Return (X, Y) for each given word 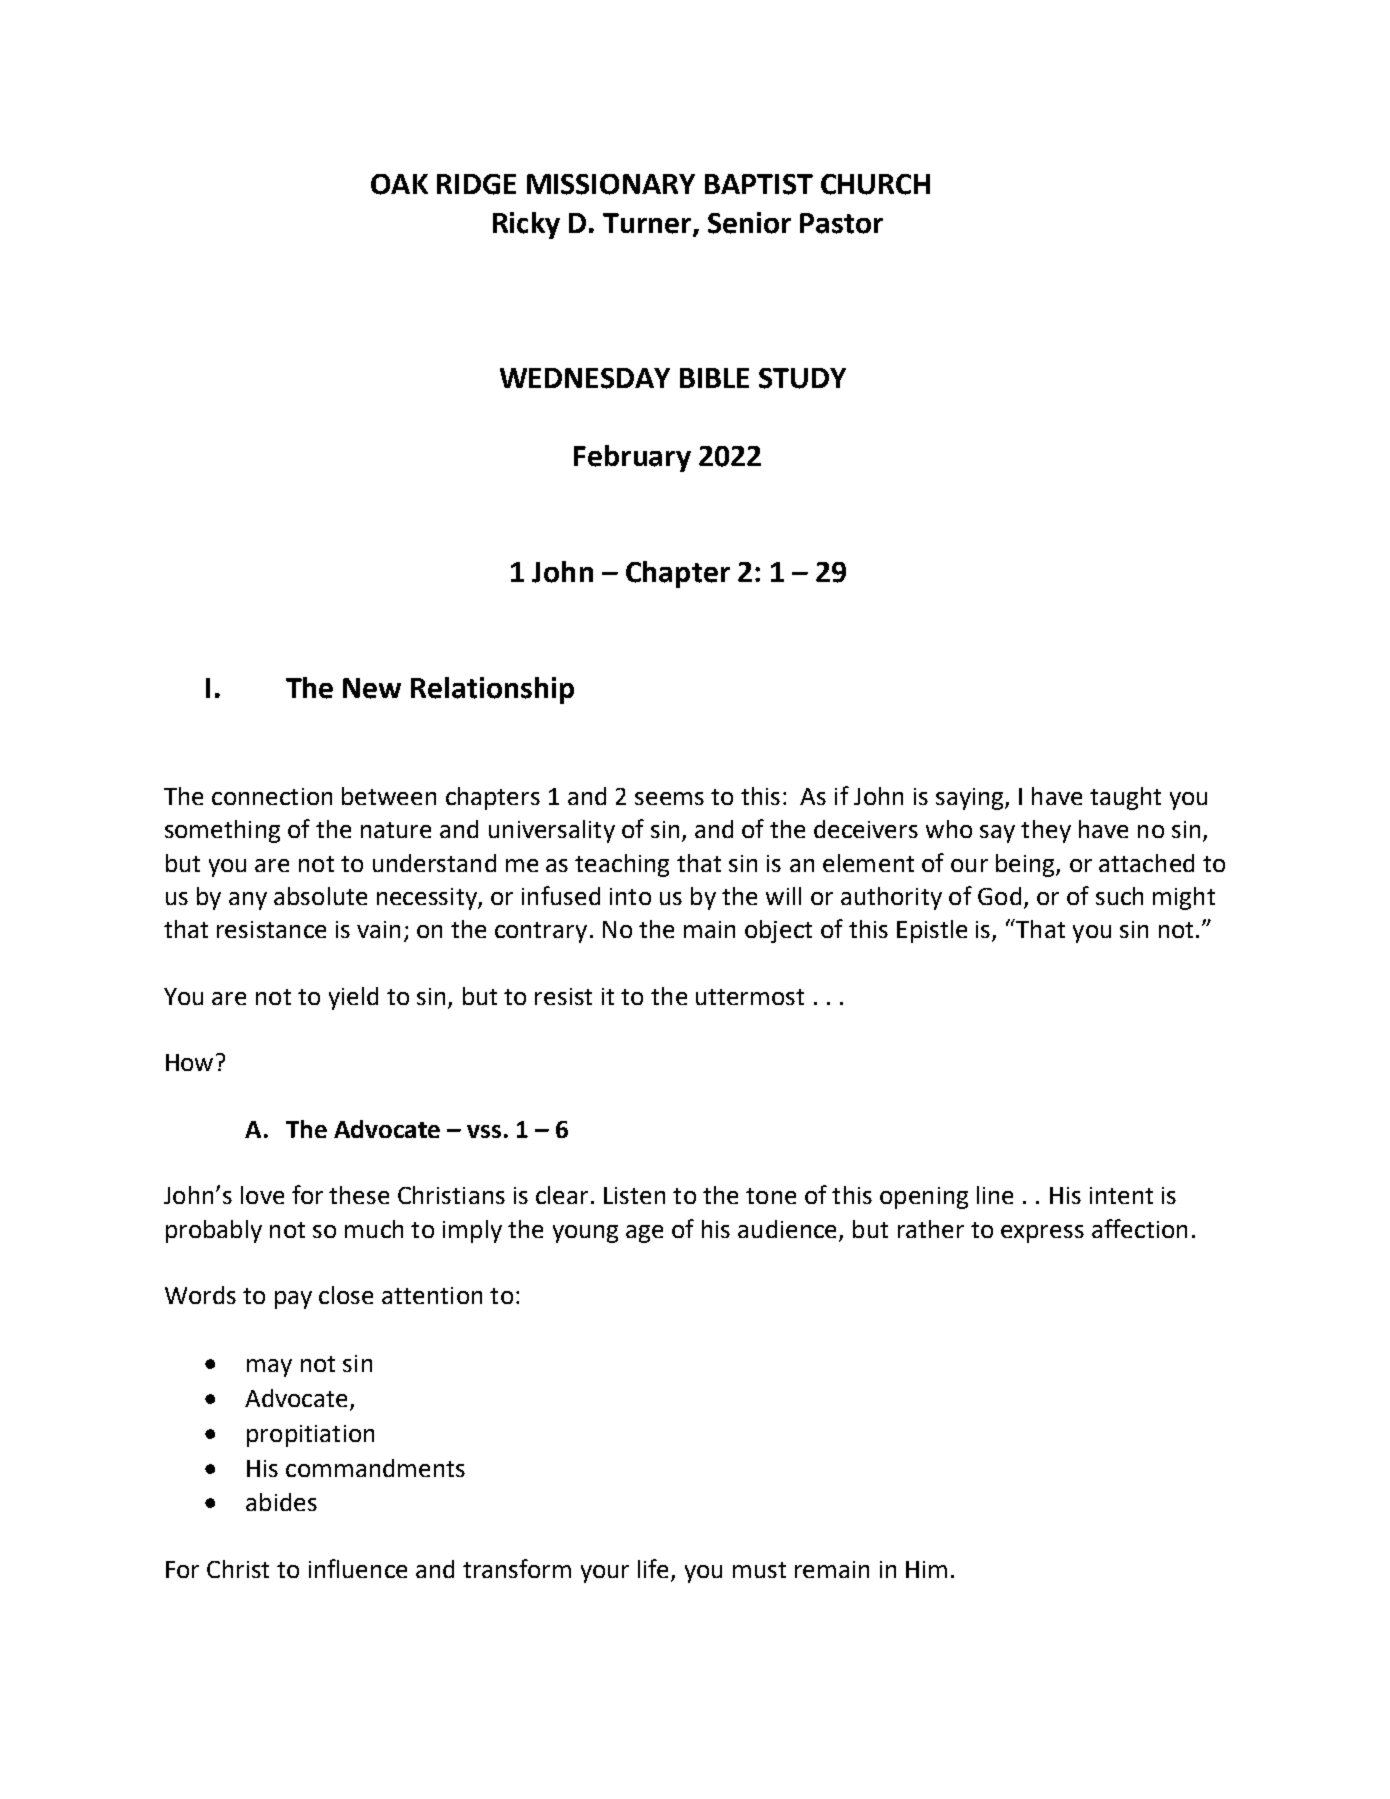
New (372, 688)
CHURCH (875, 184)
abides (281, 1502)
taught (1125, 798)
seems (669, 798)
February (632, 458)
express (1042, 1234)
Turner (648, 224)
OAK (399, 184)
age (644, 1234)
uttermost (750, 997)
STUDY (802, 378)
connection (272, 796)
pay (293, 1300)
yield (353, 998)
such (1119, 896)
